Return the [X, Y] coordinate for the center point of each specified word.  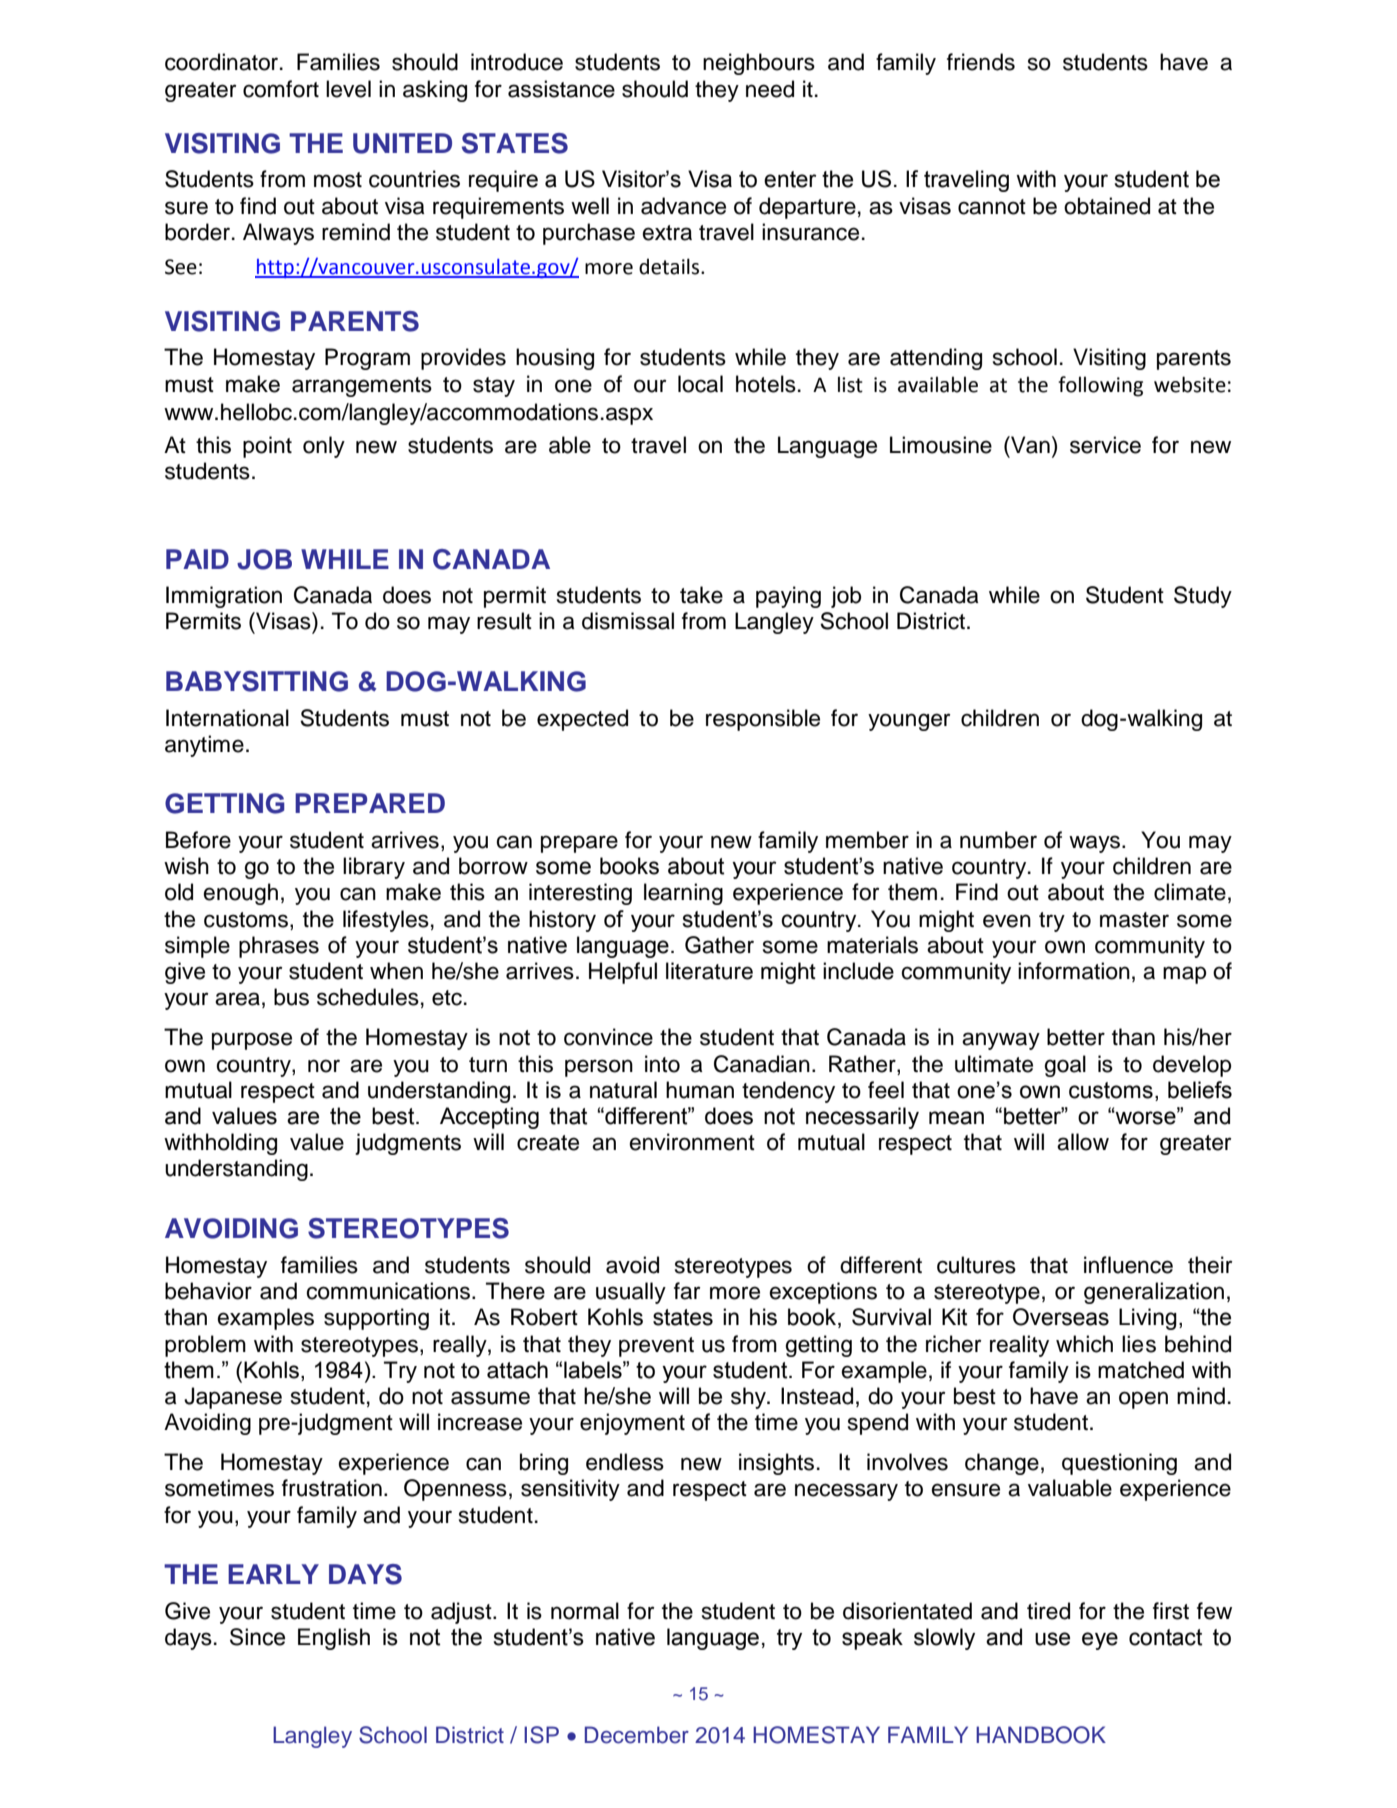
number [998, 840]
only [324, 447]
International [227, 718]
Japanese [233, 1398]
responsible [763, 720]
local [700, 384]
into [662, 1064]
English [334, 1639]
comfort [281, 89]
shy [750, 1398]
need [770, 89]
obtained [1107, 206]
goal [1065, 1066]
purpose [252, 1041]
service [1105, 445]
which [1084, 1344]
